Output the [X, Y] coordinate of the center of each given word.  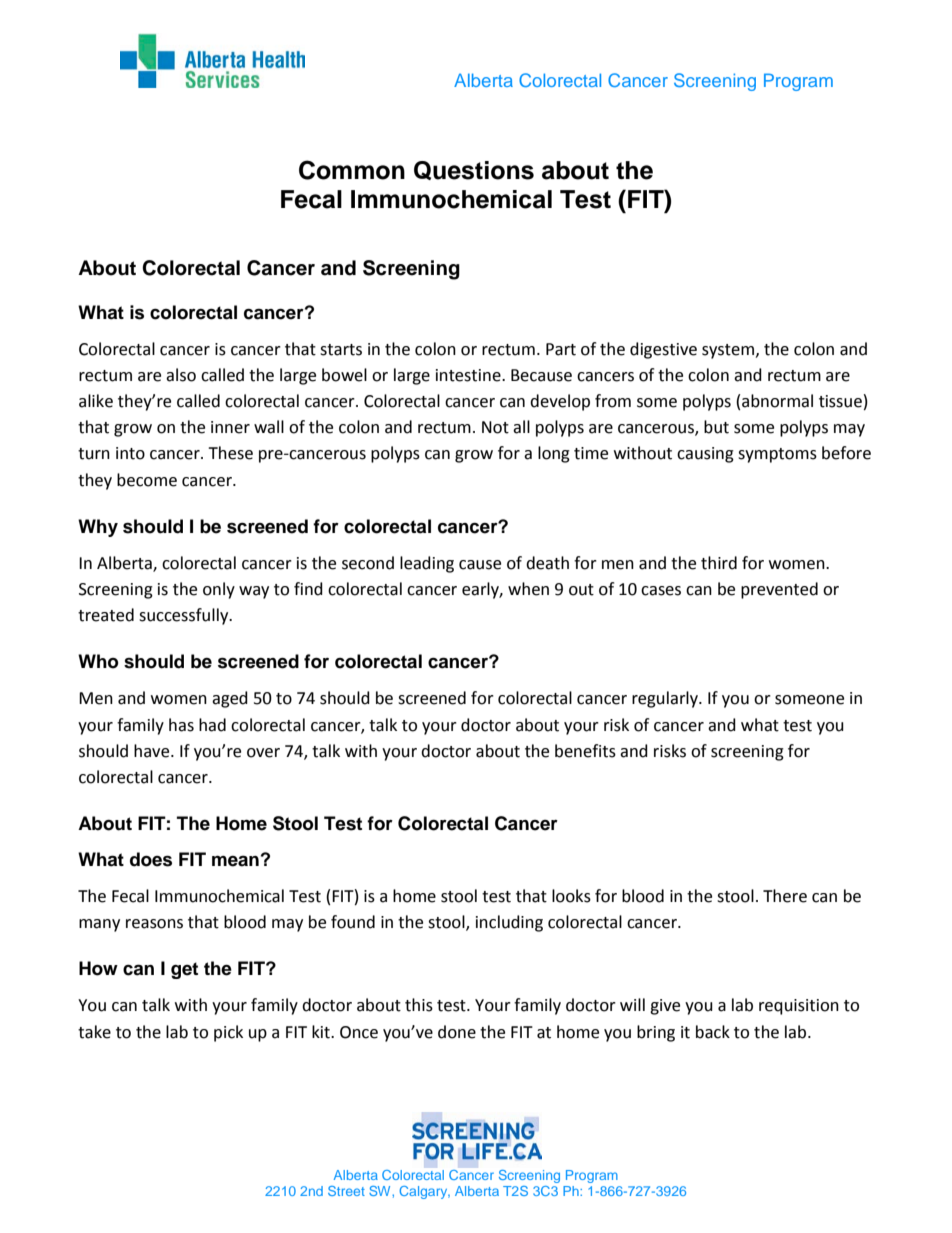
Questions [474, 170]
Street [346, 1191]
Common [352, 170]
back [713, 1032]
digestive [663, 350]
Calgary [424, 1192]
